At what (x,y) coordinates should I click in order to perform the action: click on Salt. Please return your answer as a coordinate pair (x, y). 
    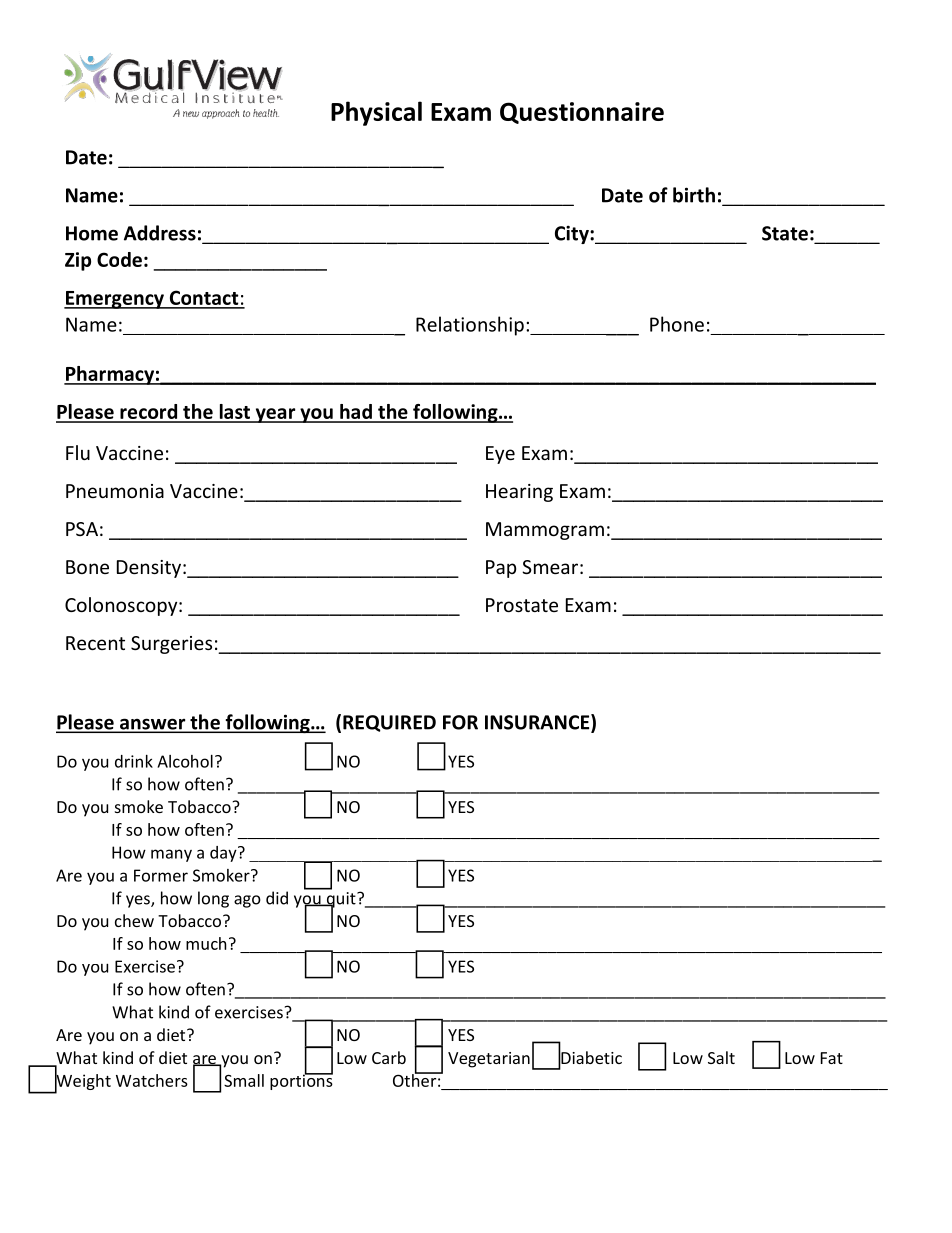
    Looking at the image, I should click on (721, 1057).
